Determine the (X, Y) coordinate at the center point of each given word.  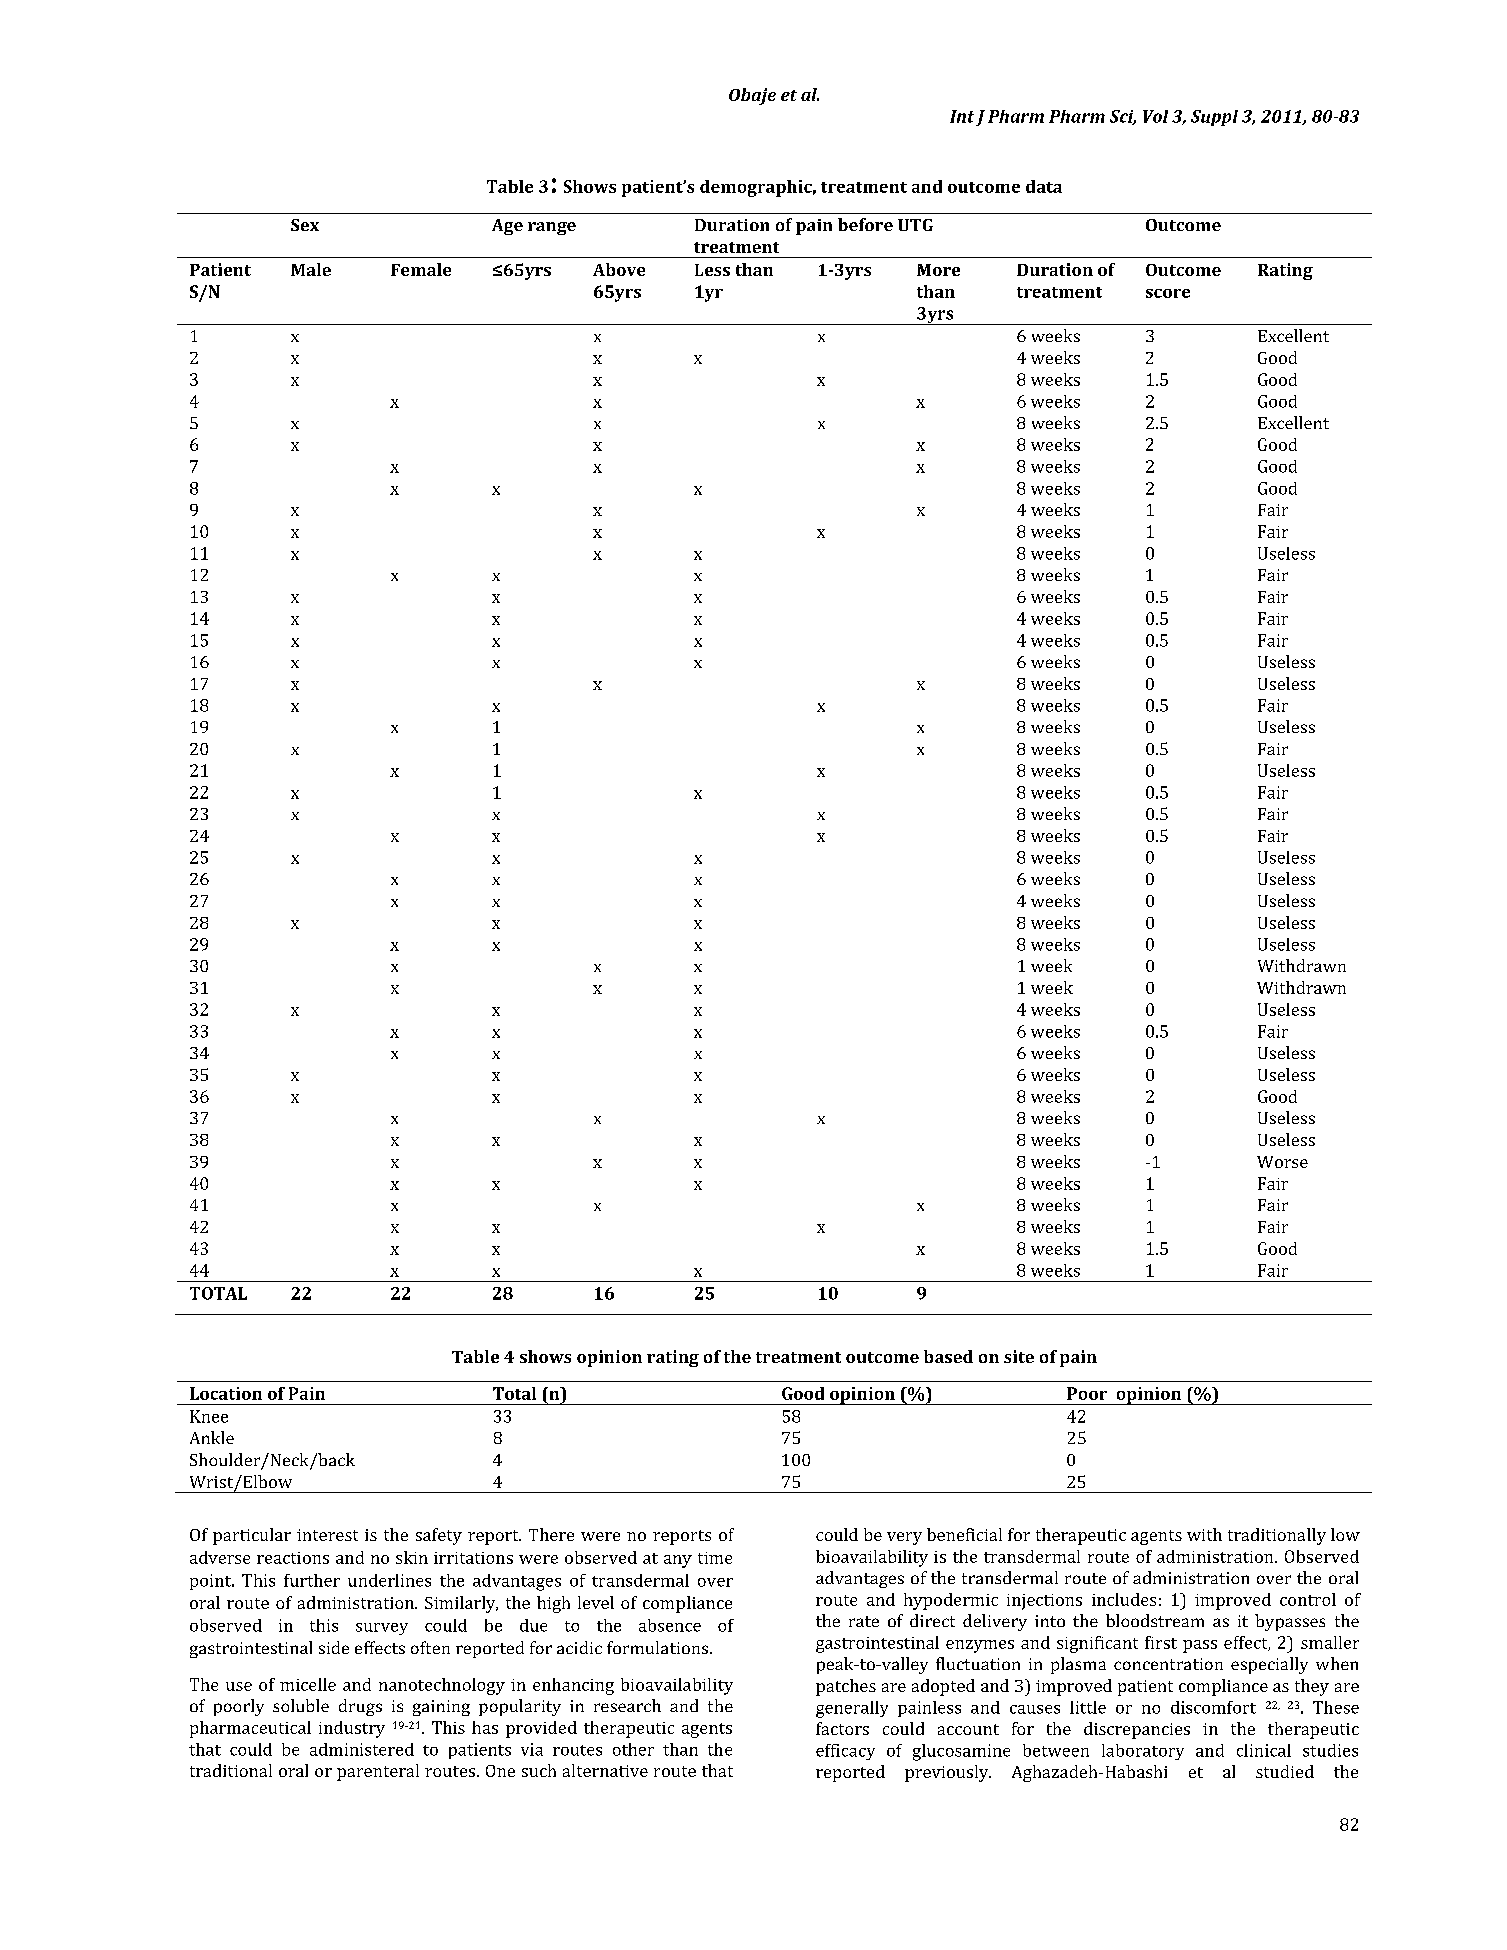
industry (352, 1729)
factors (842, 1728)
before (865, 224)
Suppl (1214, 118)
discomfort (1213, 1707)
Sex (305, 225)
